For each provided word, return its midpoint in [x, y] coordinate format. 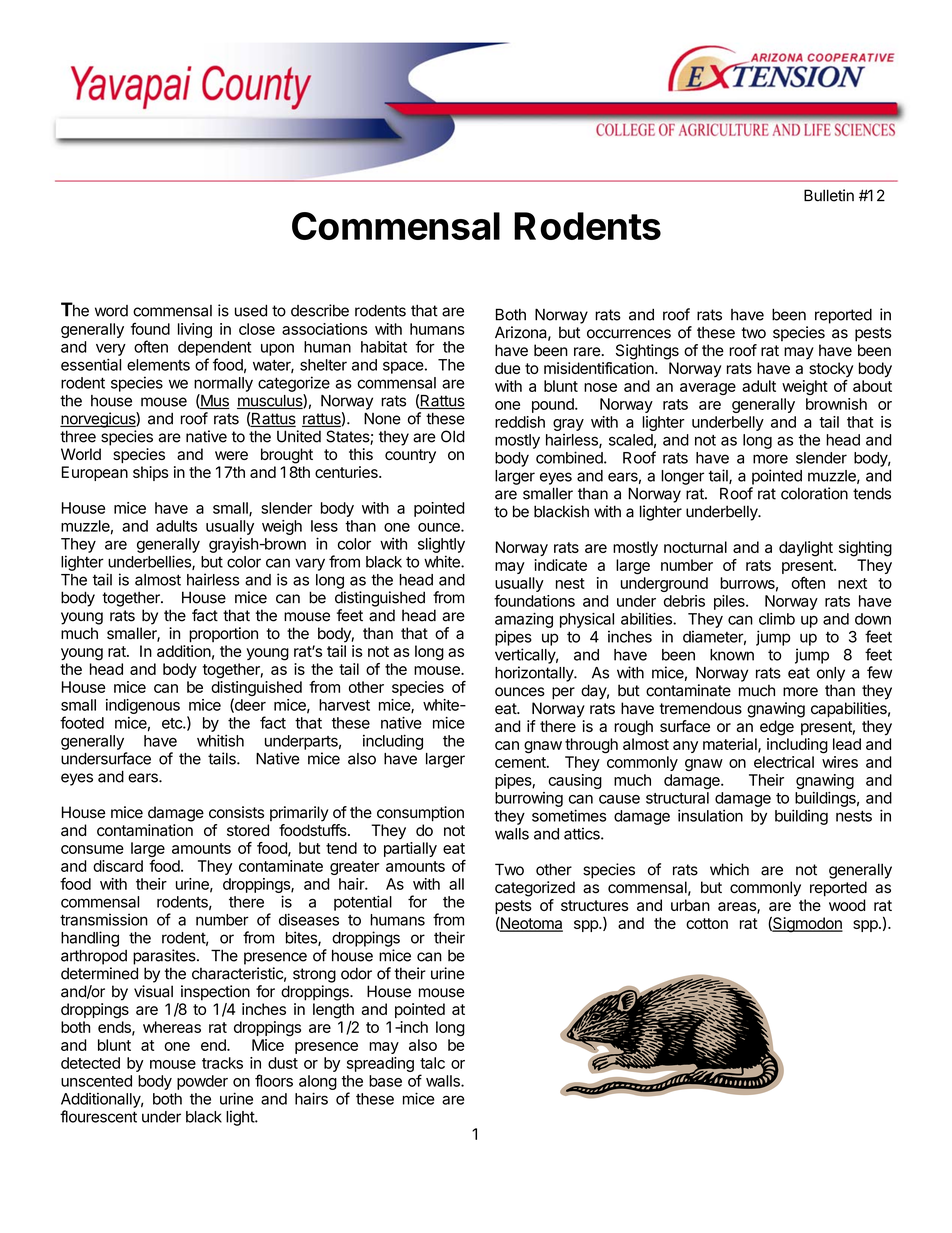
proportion [223, 635]
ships [151, 473]
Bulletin [829, 195]
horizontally [535, 674]
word [111, 311]
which [729, 869]
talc [432, 1063]
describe [320, 310]
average [708, 389]
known [732, 655]
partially [410, 849]
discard [118, 866]
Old [453, 436]
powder [202, 1082]
